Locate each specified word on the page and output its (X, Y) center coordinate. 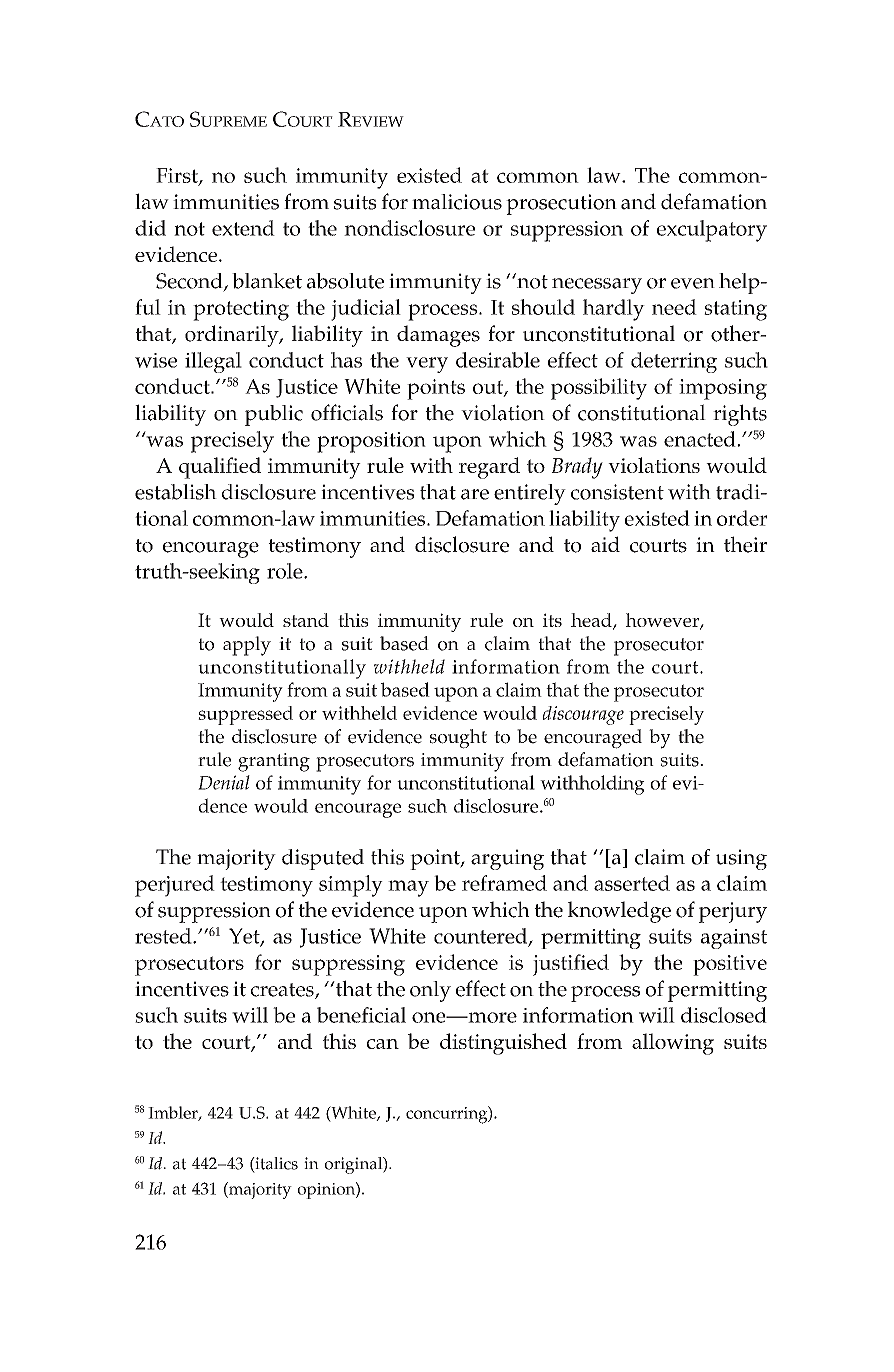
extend (243, 228)
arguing (507, 859)
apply (247, 646)
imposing (723, 389)
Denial (224, 782)
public (274, 415)
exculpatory (712, 231)
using (741, 859)
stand (306, 620)
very (427, 365)
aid (605, 544)
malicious (457, 202)
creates (283, 991)
